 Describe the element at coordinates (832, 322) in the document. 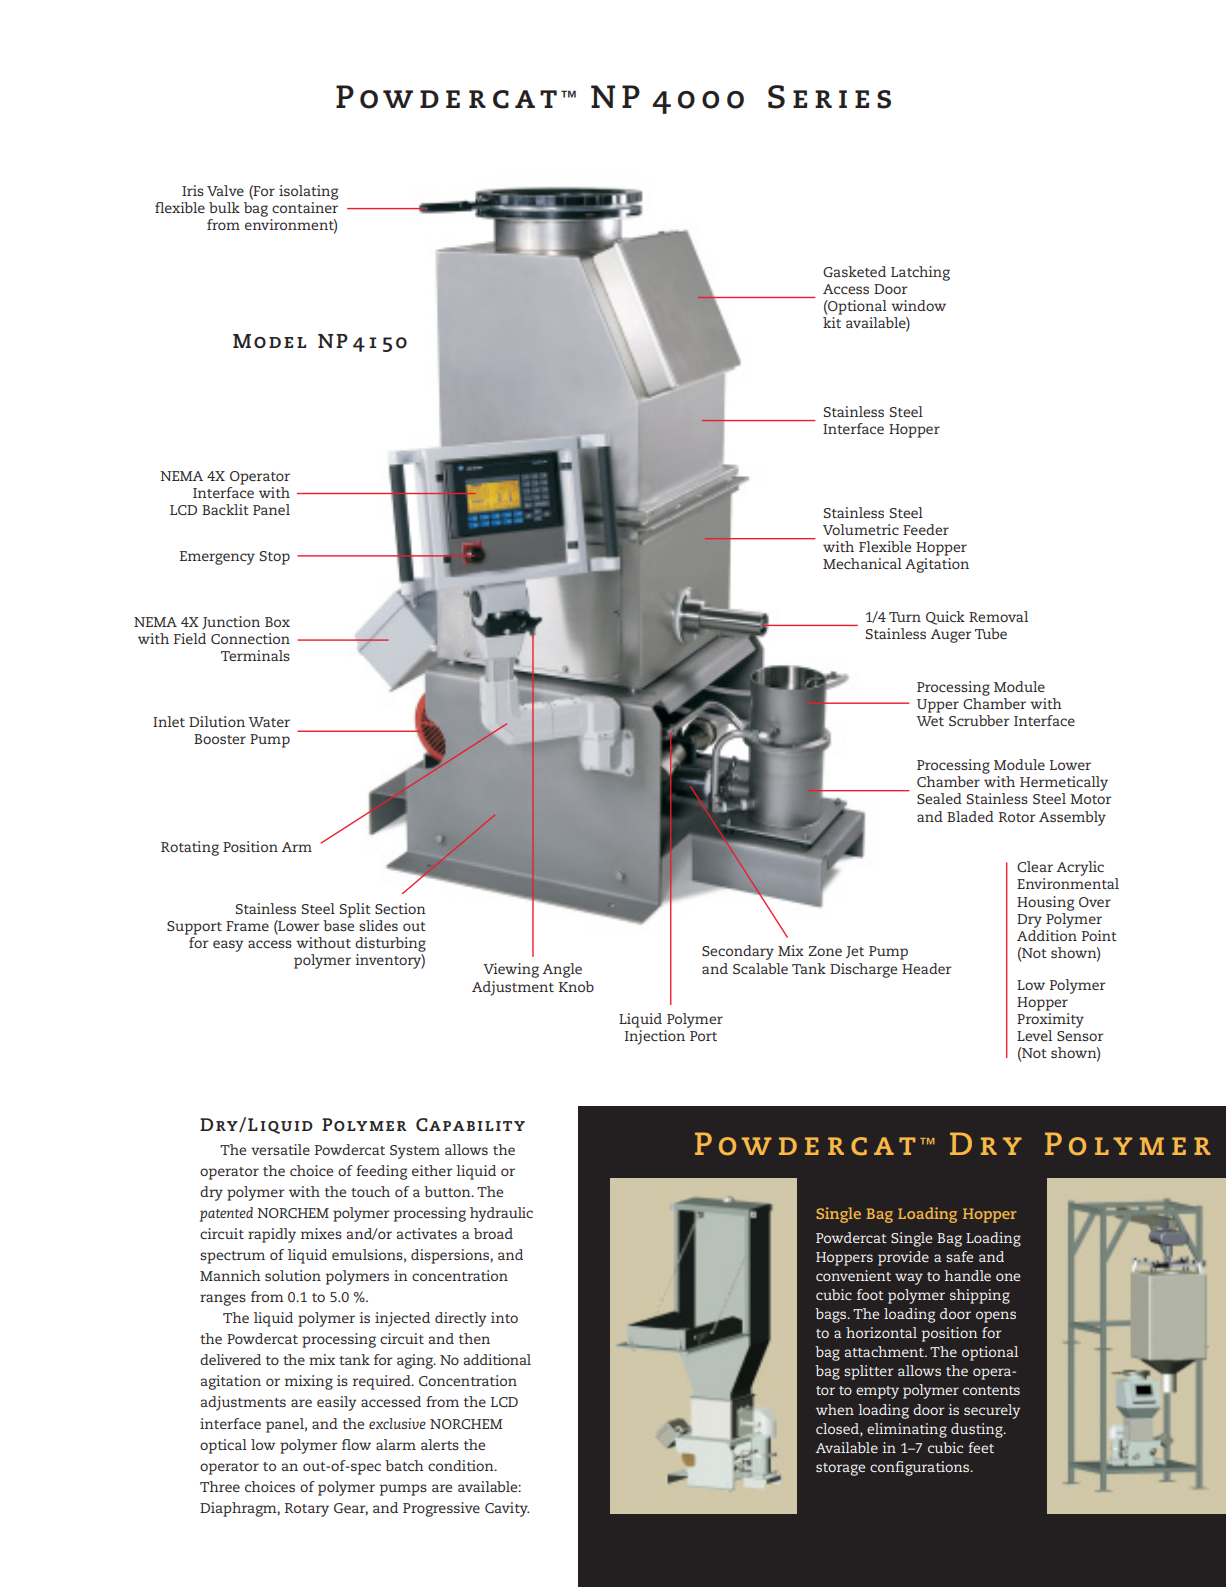

I see `kit` at that location.
